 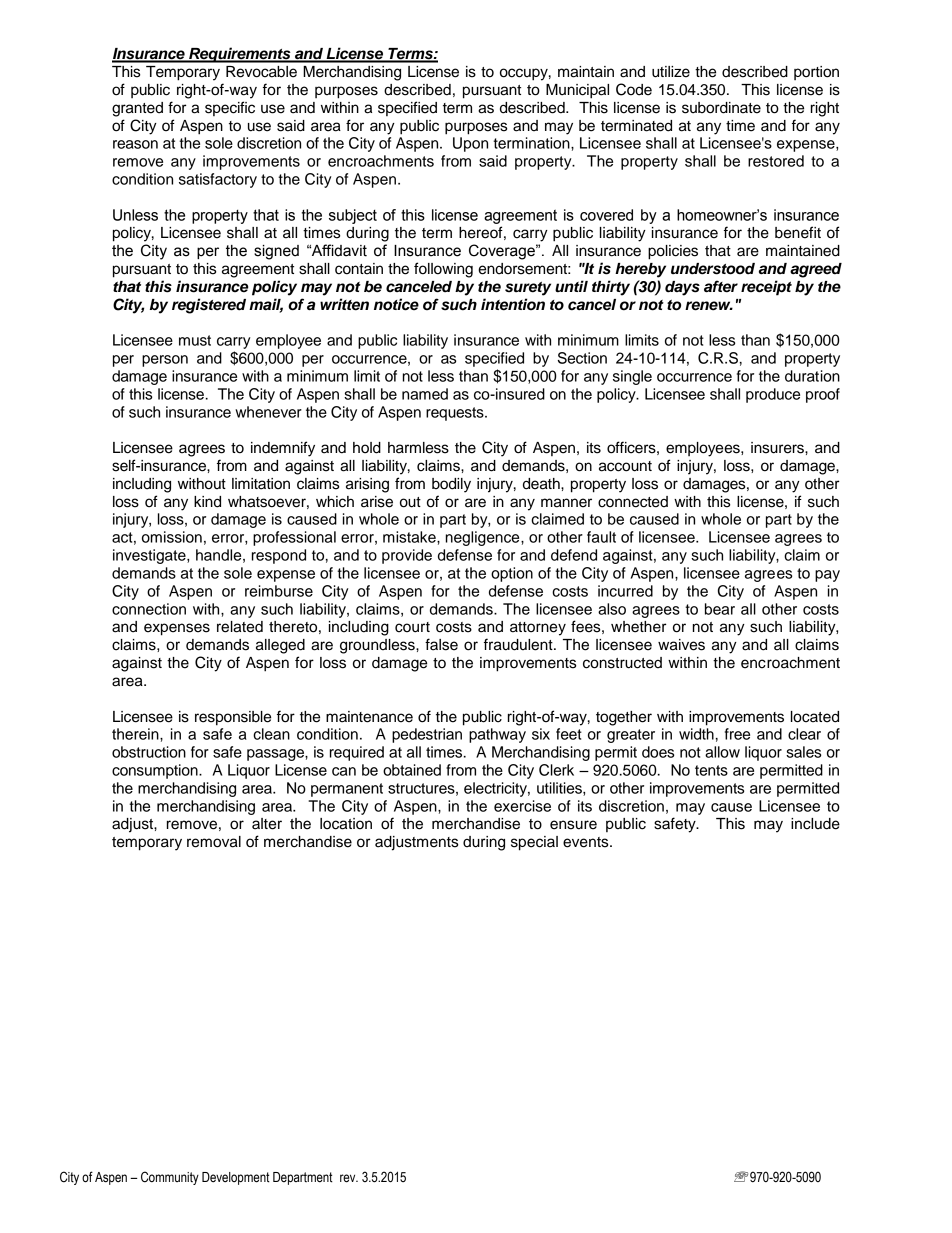 I want to click on tents, so click(x=711, y=770).
